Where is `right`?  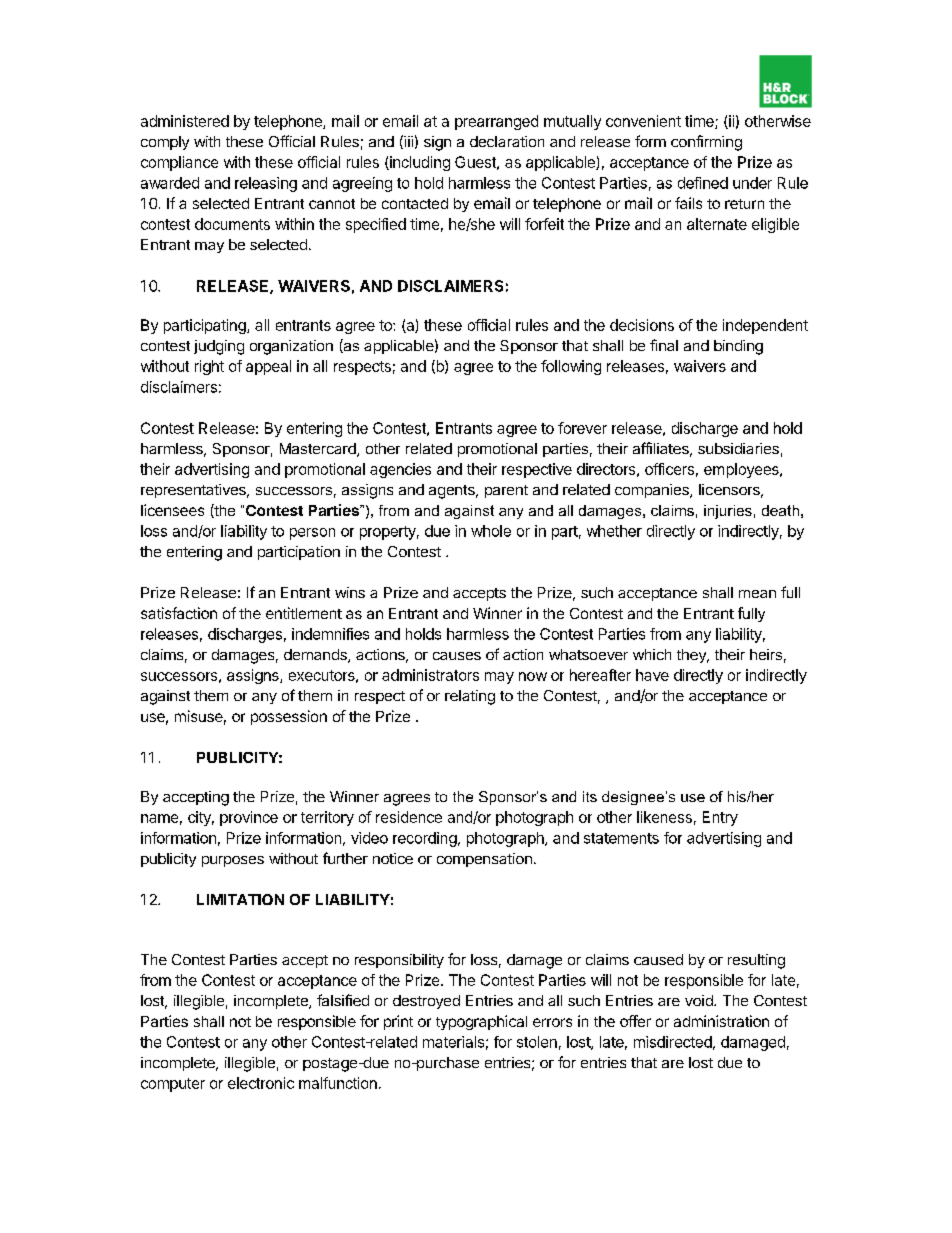
right is located at coordinates (209, 367).
